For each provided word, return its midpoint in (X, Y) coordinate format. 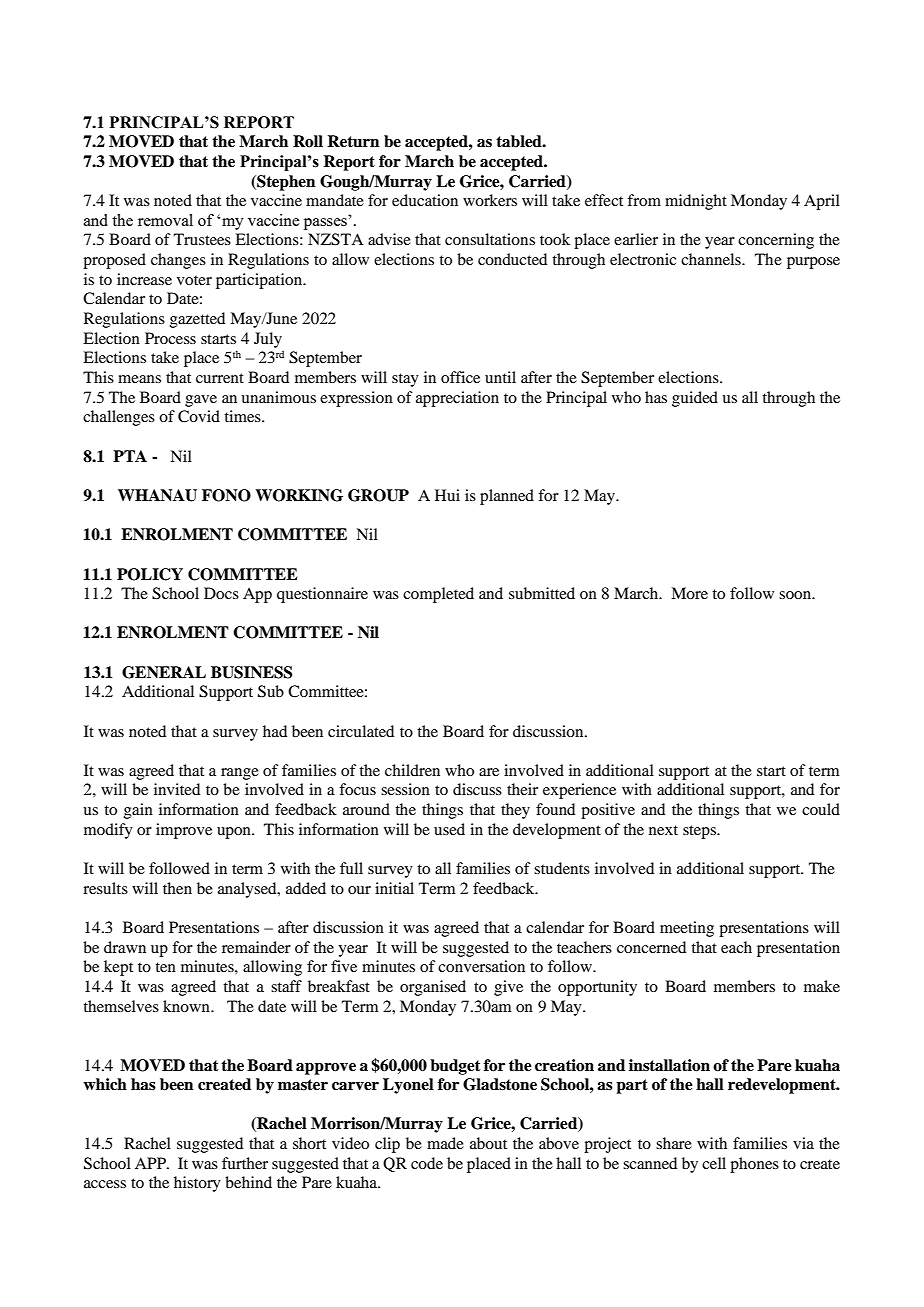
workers (490, 200)
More (689, 593)
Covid (199, 416)
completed (438, 595)
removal (165, 220)
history (197, 1184)
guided (695, 399)
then (177, 888)
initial (394, 888)
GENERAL (164, 672)
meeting (687, 929)
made (445, 1143)
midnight (696, 202)
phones (754, 1165)
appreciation (457, 399)
